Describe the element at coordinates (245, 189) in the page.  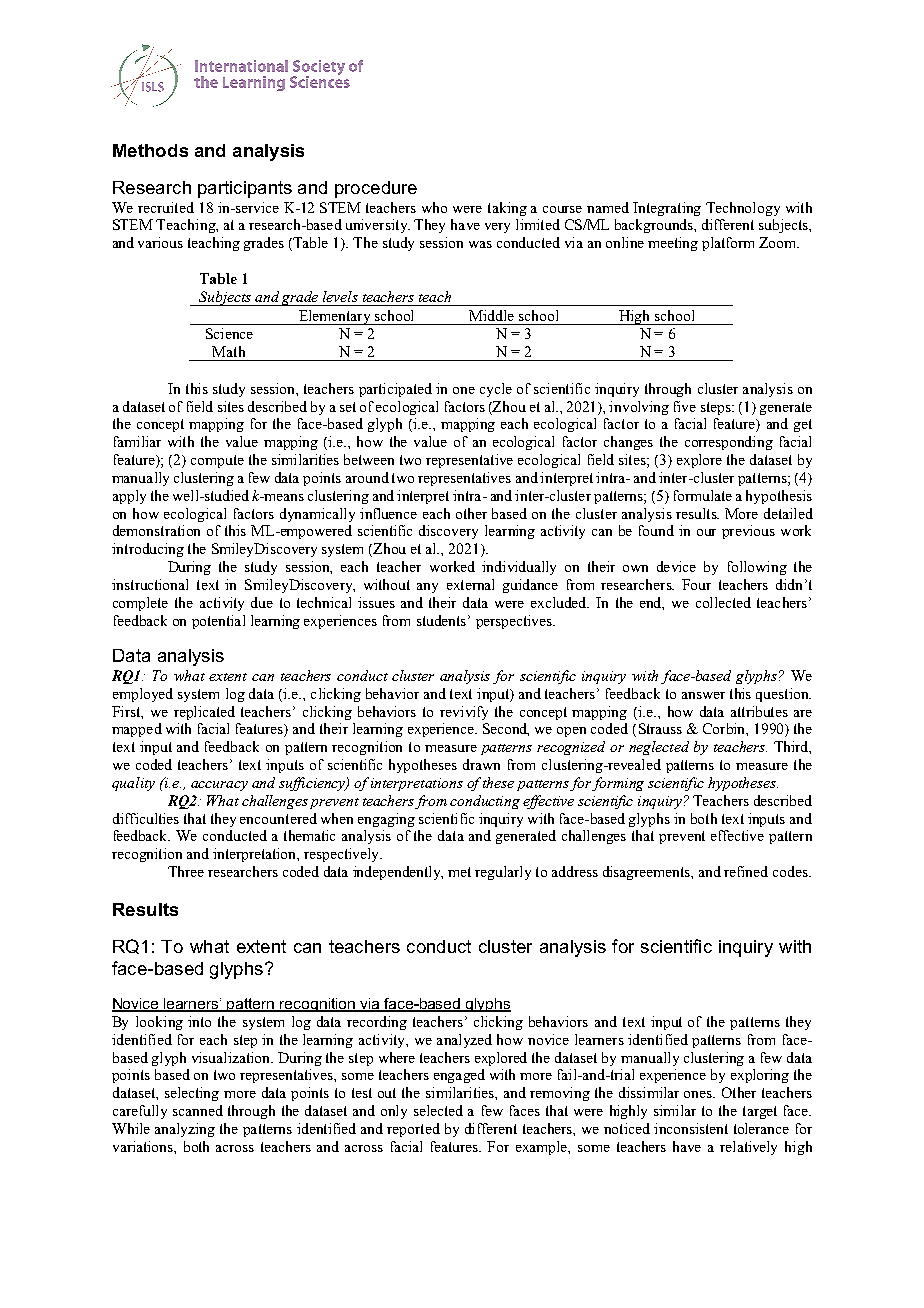
I see `participants` at that location.
